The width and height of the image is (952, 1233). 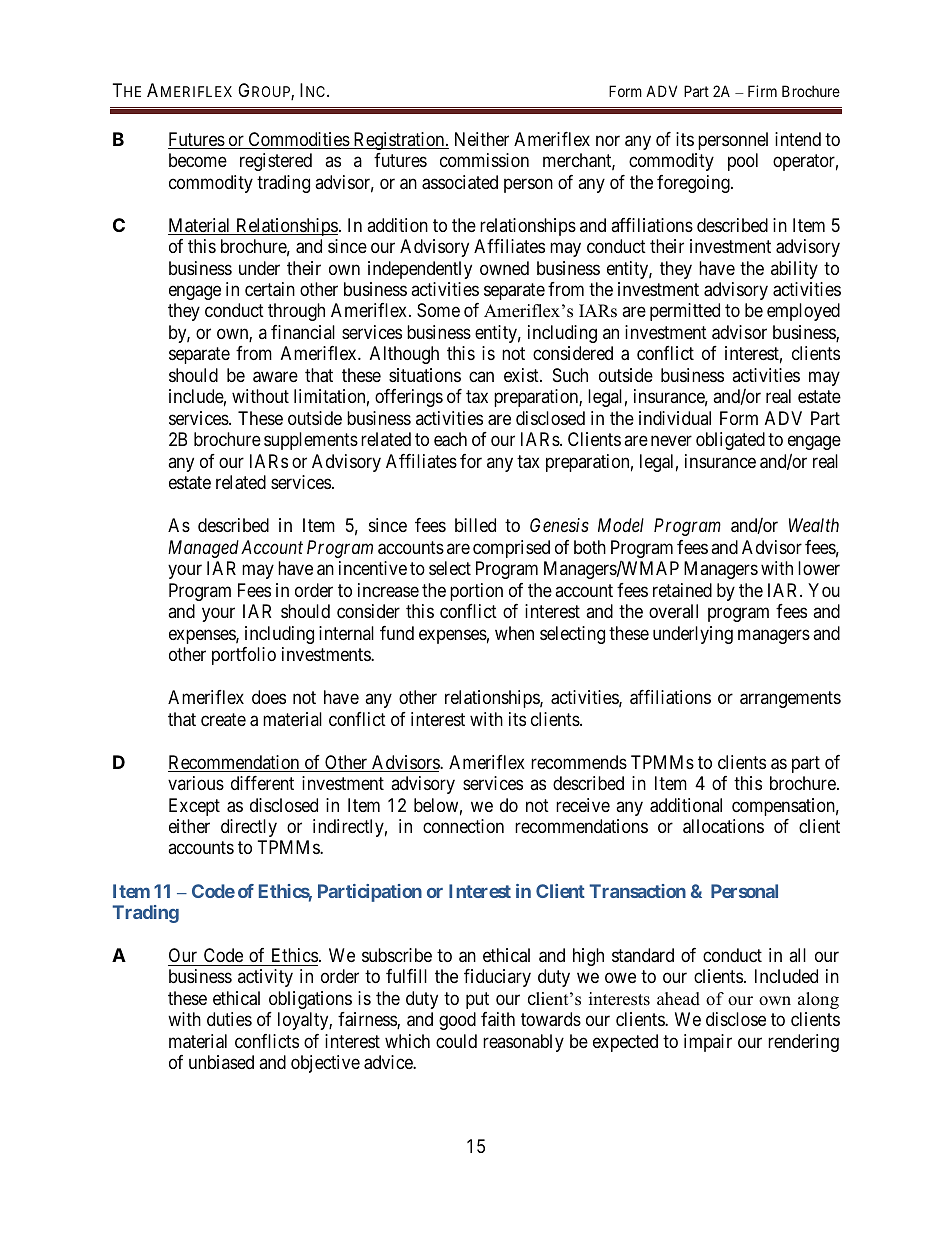 I want to click on Commodities, so click(x=298, y=140).
